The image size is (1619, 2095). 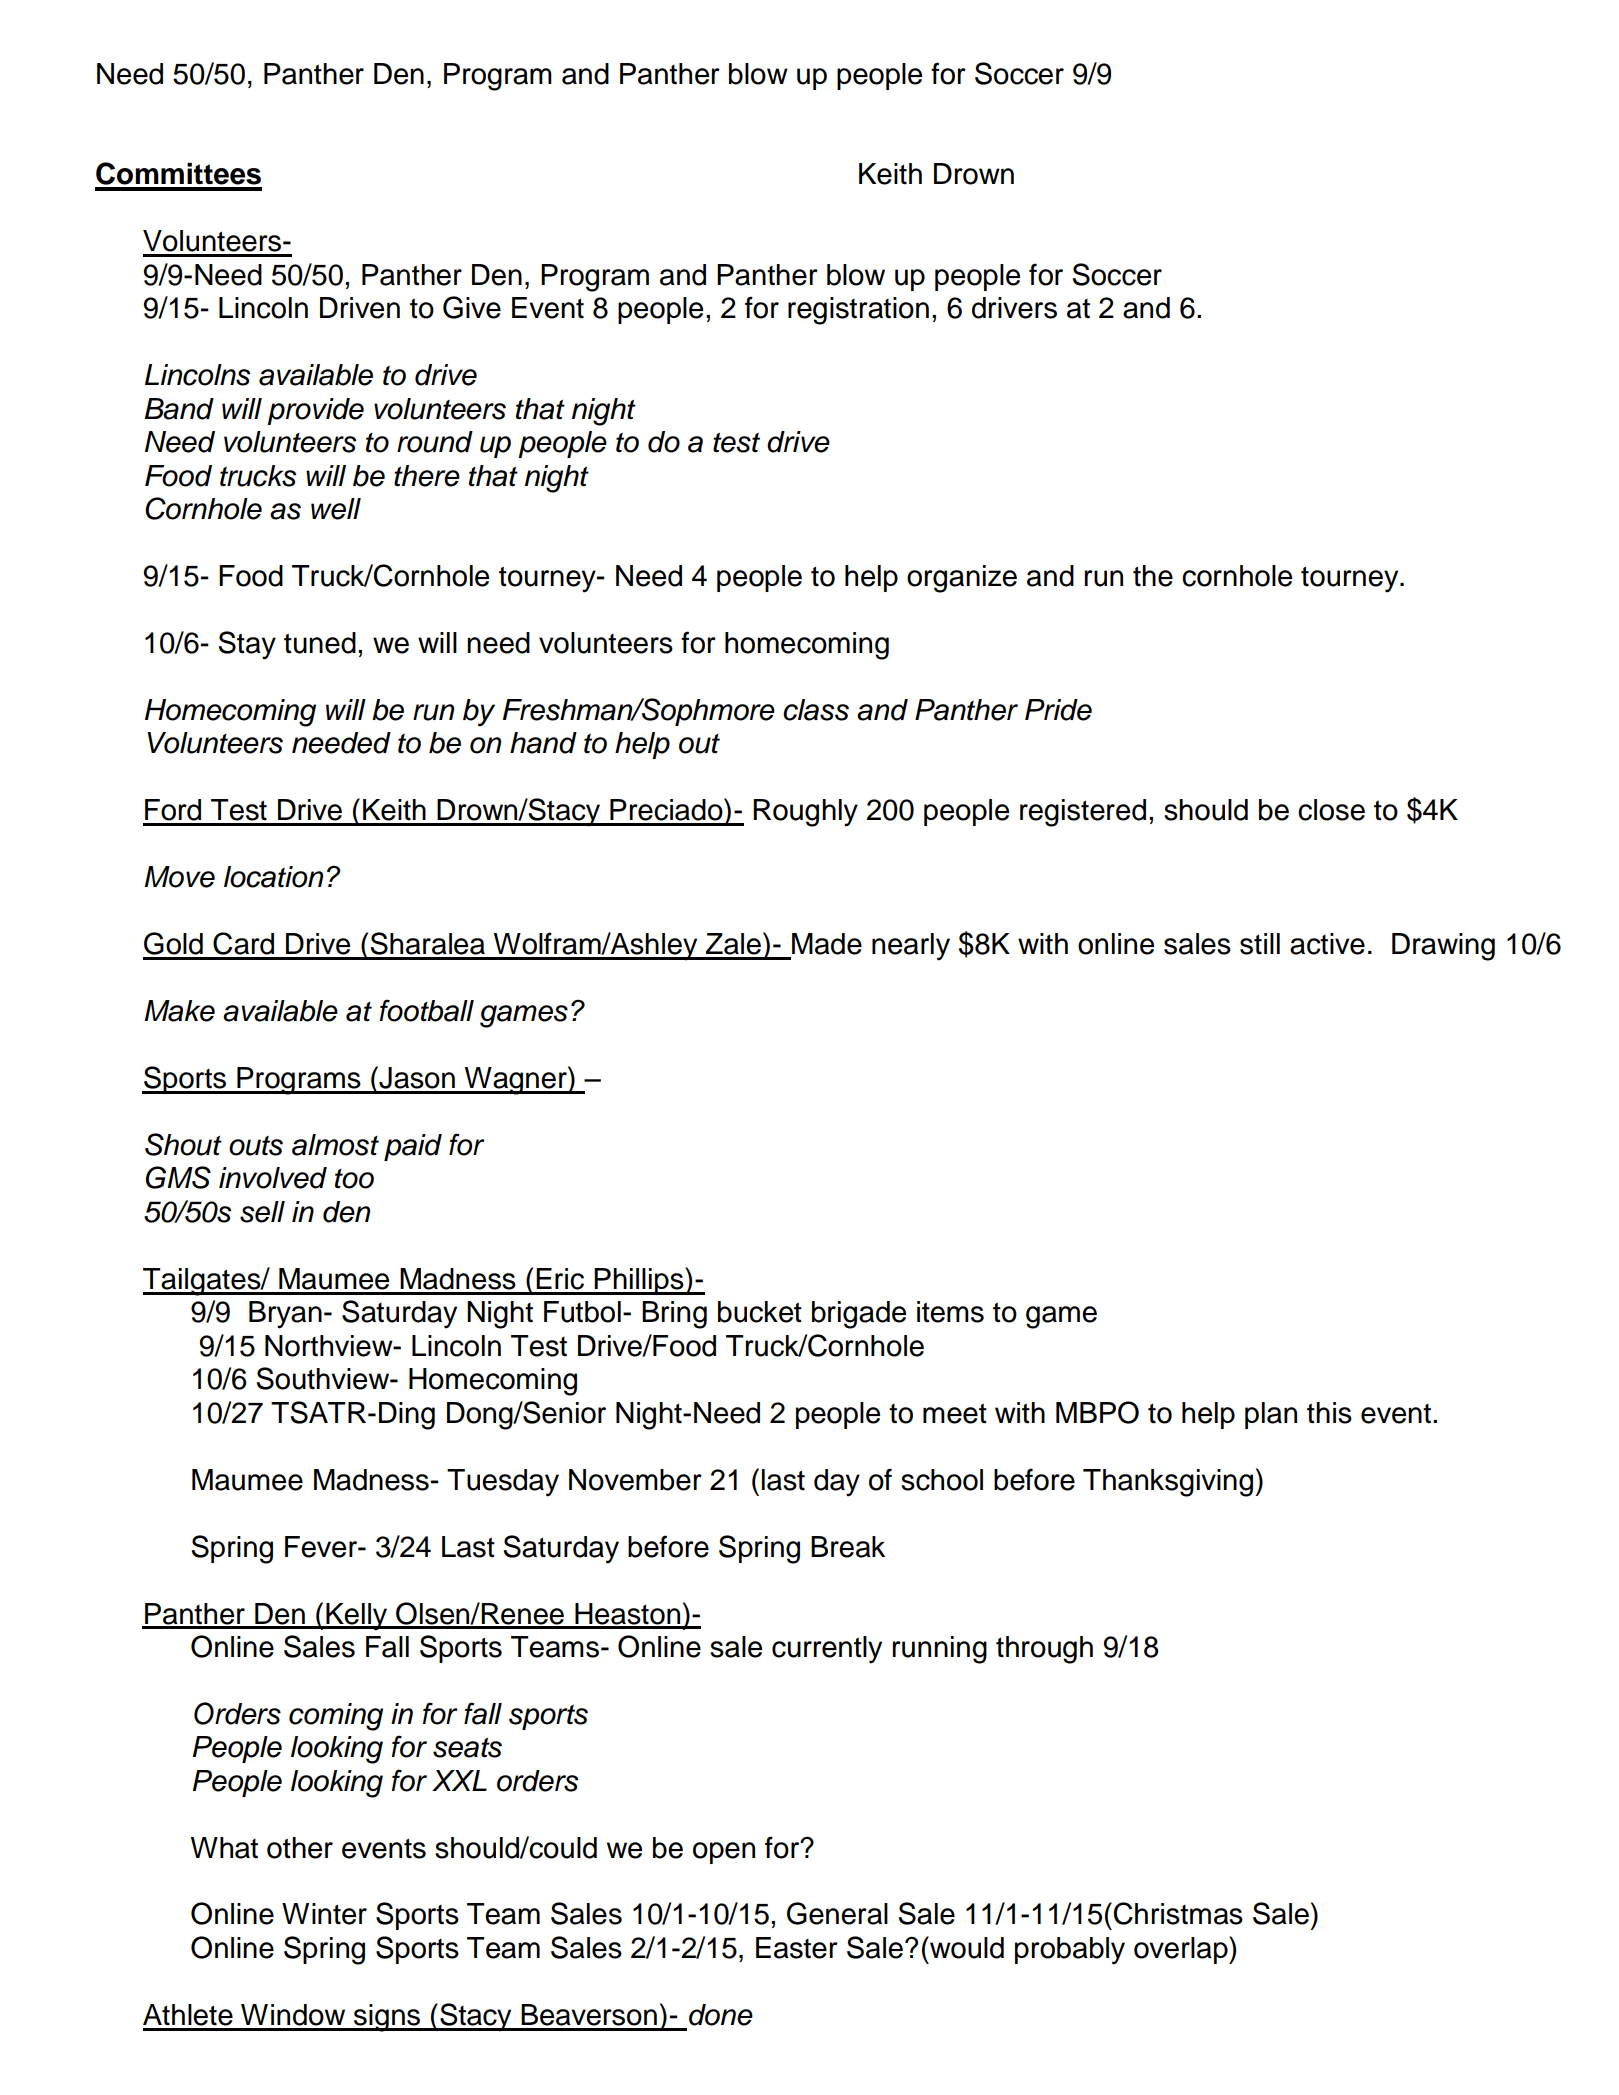 I want to click on organize, so click(x=962, y=579).
